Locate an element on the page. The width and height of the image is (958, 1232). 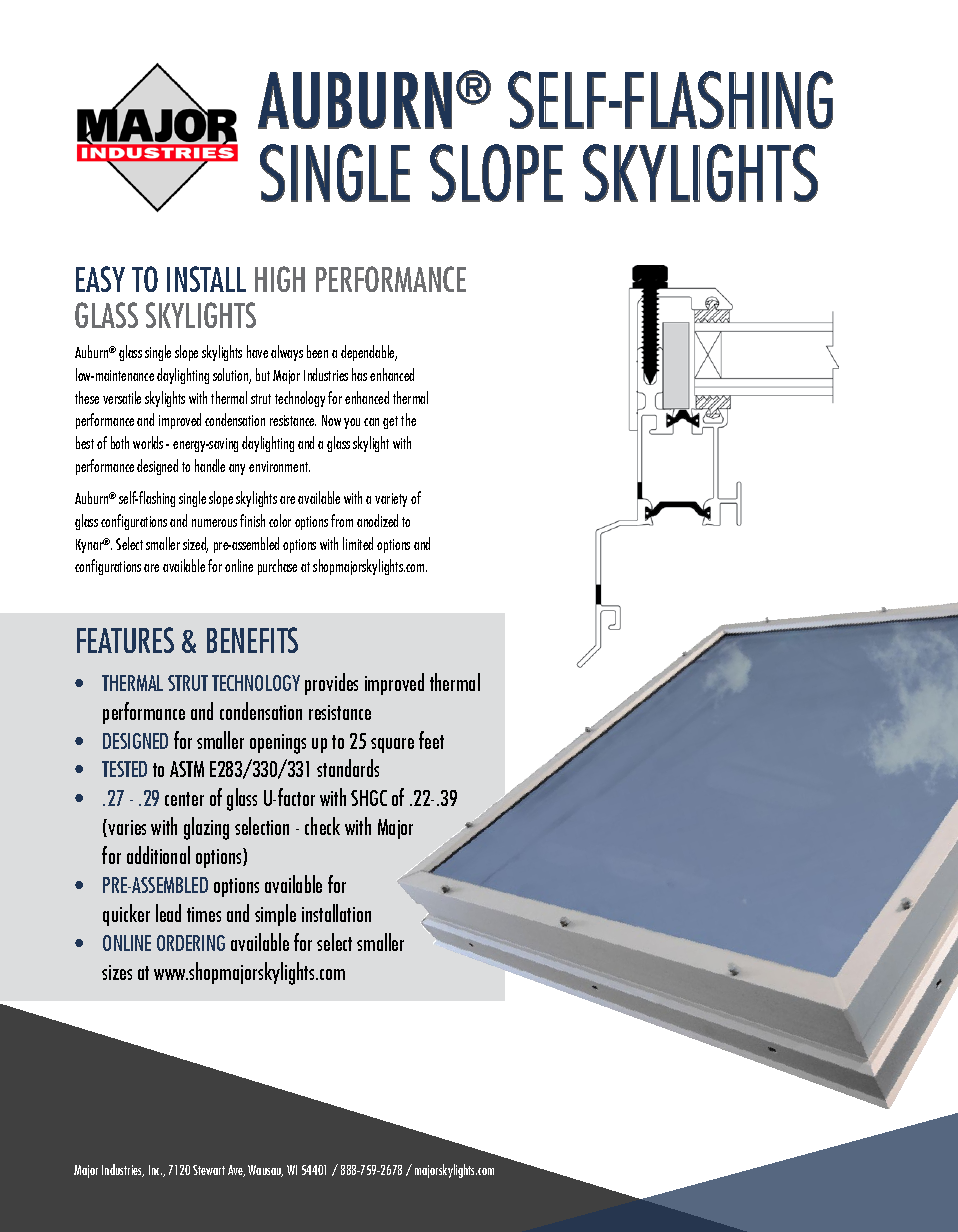
TESTED is located at coordinates (124, 769).
